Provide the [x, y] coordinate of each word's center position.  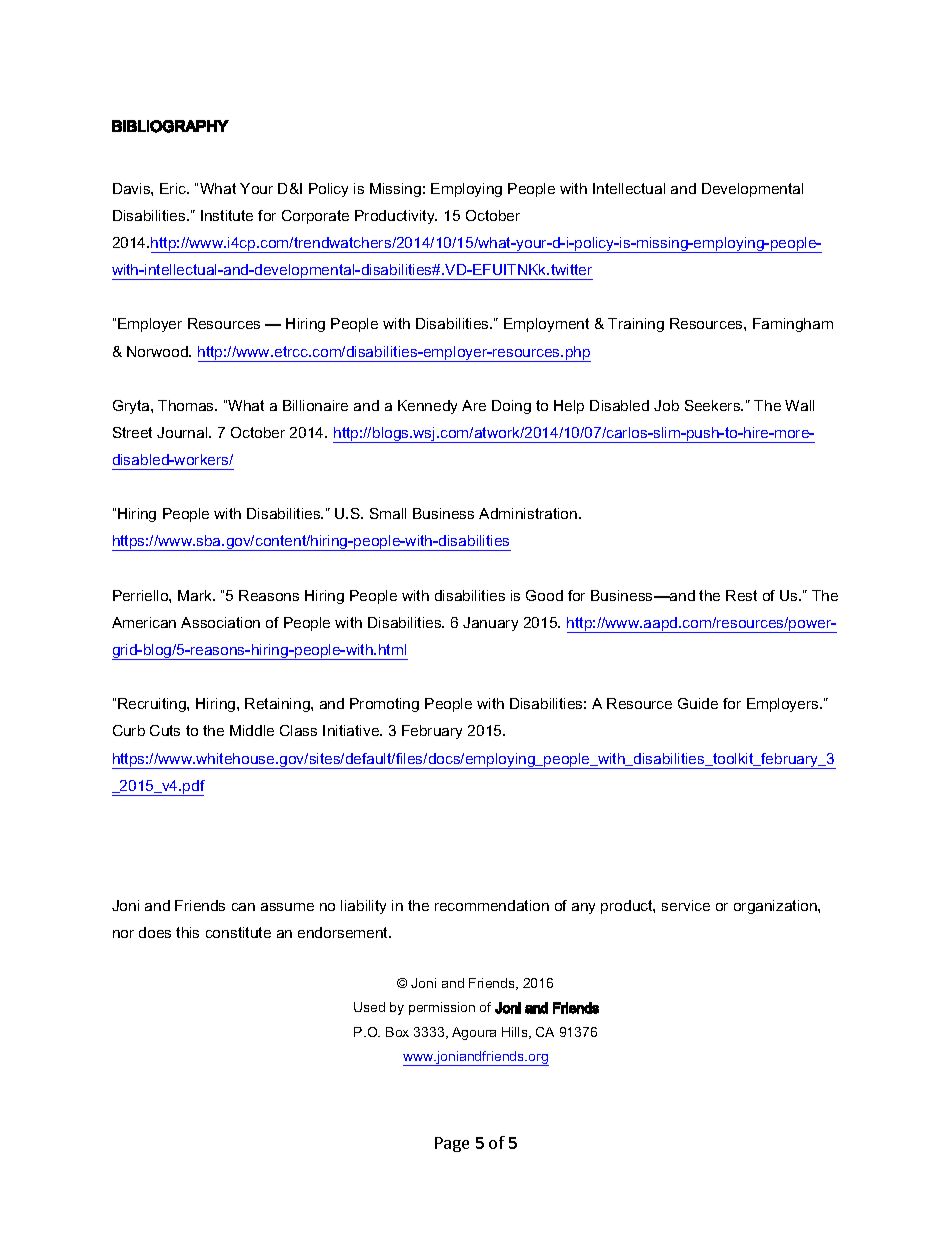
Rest [741, 595]
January [490, 624]
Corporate [315, 217]
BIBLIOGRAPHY [170, 126]
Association [220, 622]
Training [636, 325]
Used [369, 1007]
